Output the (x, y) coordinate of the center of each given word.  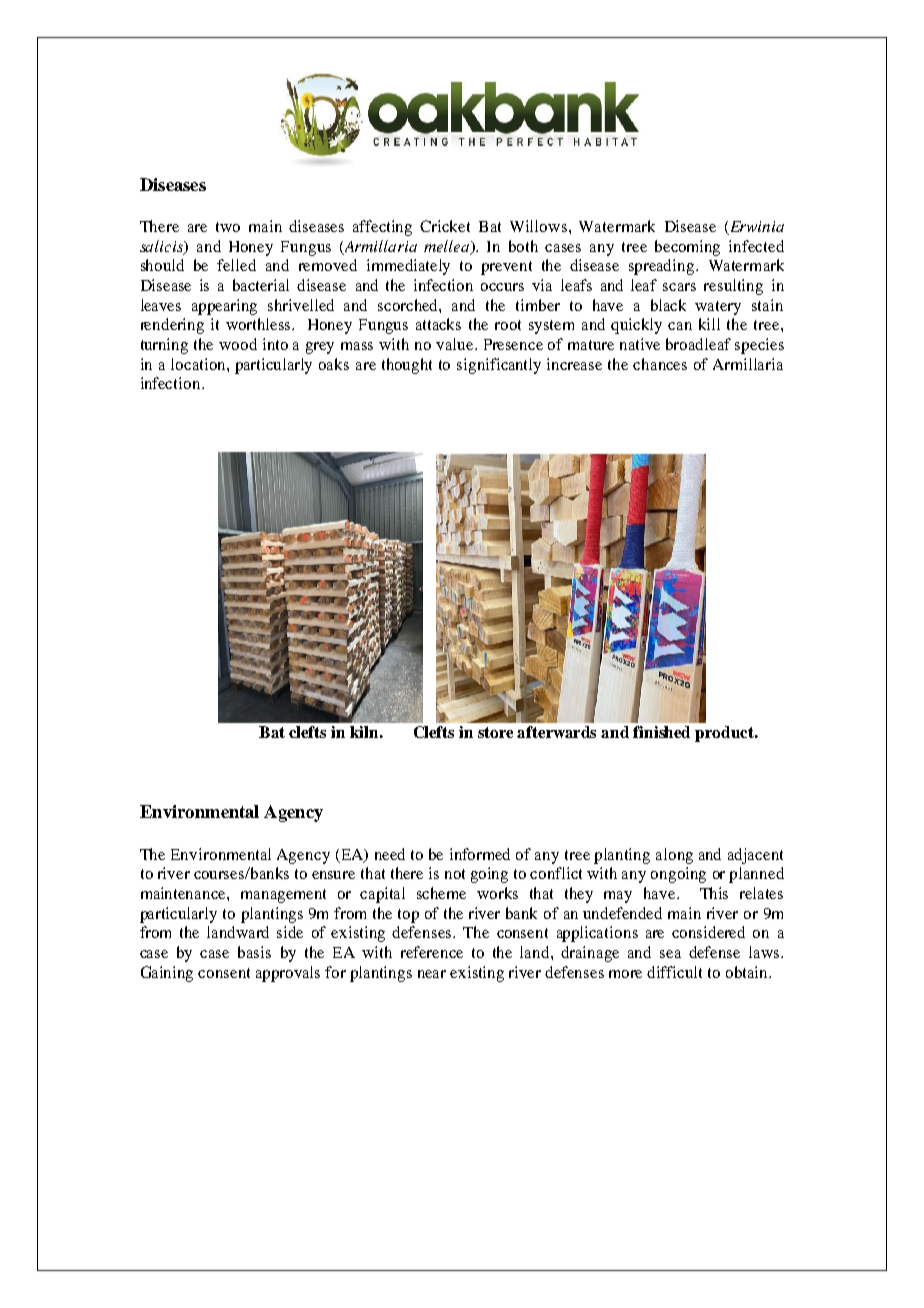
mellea (448, 247)
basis (254, 952)
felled (236, 265)
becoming (687, 248)
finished (661, 732)
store (495, 732)
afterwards (556, 732)
